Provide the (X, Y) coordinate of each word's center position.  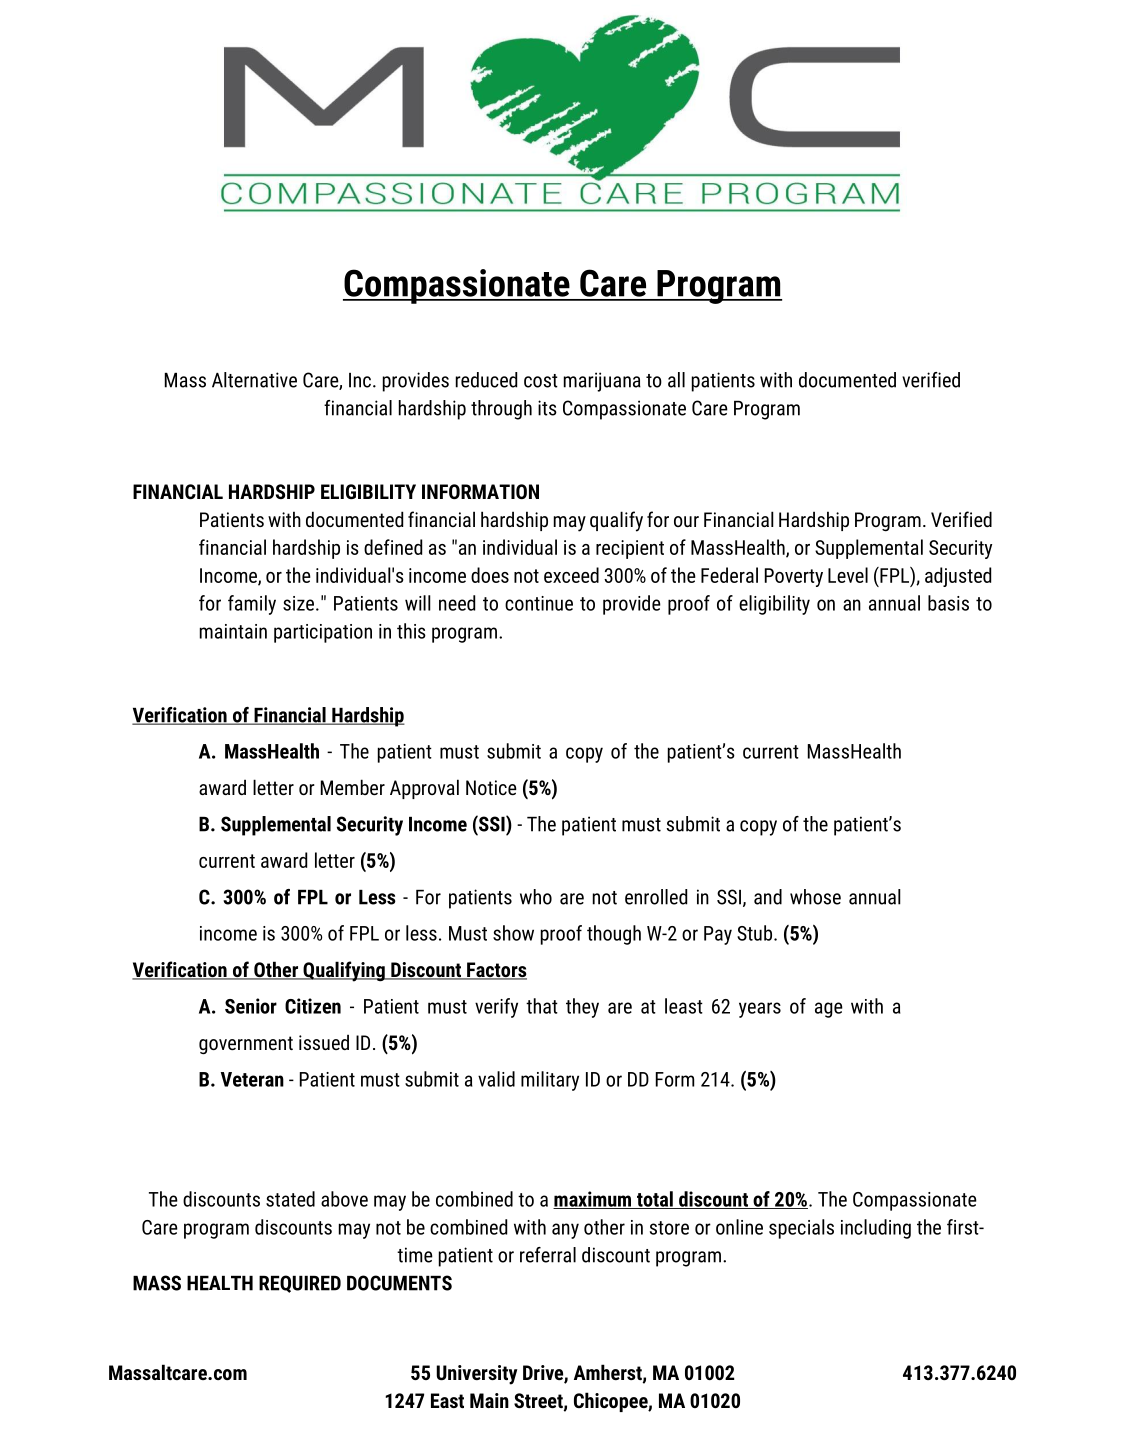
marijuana (602, 382)
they (582, 1008)
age (829, 1010)
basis (948, 603)
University (477, 1375)
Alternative (254, 380)
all (676, 380)
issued (324, 1042)
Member (353, 787)
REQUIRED (300, 1284)
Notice (491, 787)
